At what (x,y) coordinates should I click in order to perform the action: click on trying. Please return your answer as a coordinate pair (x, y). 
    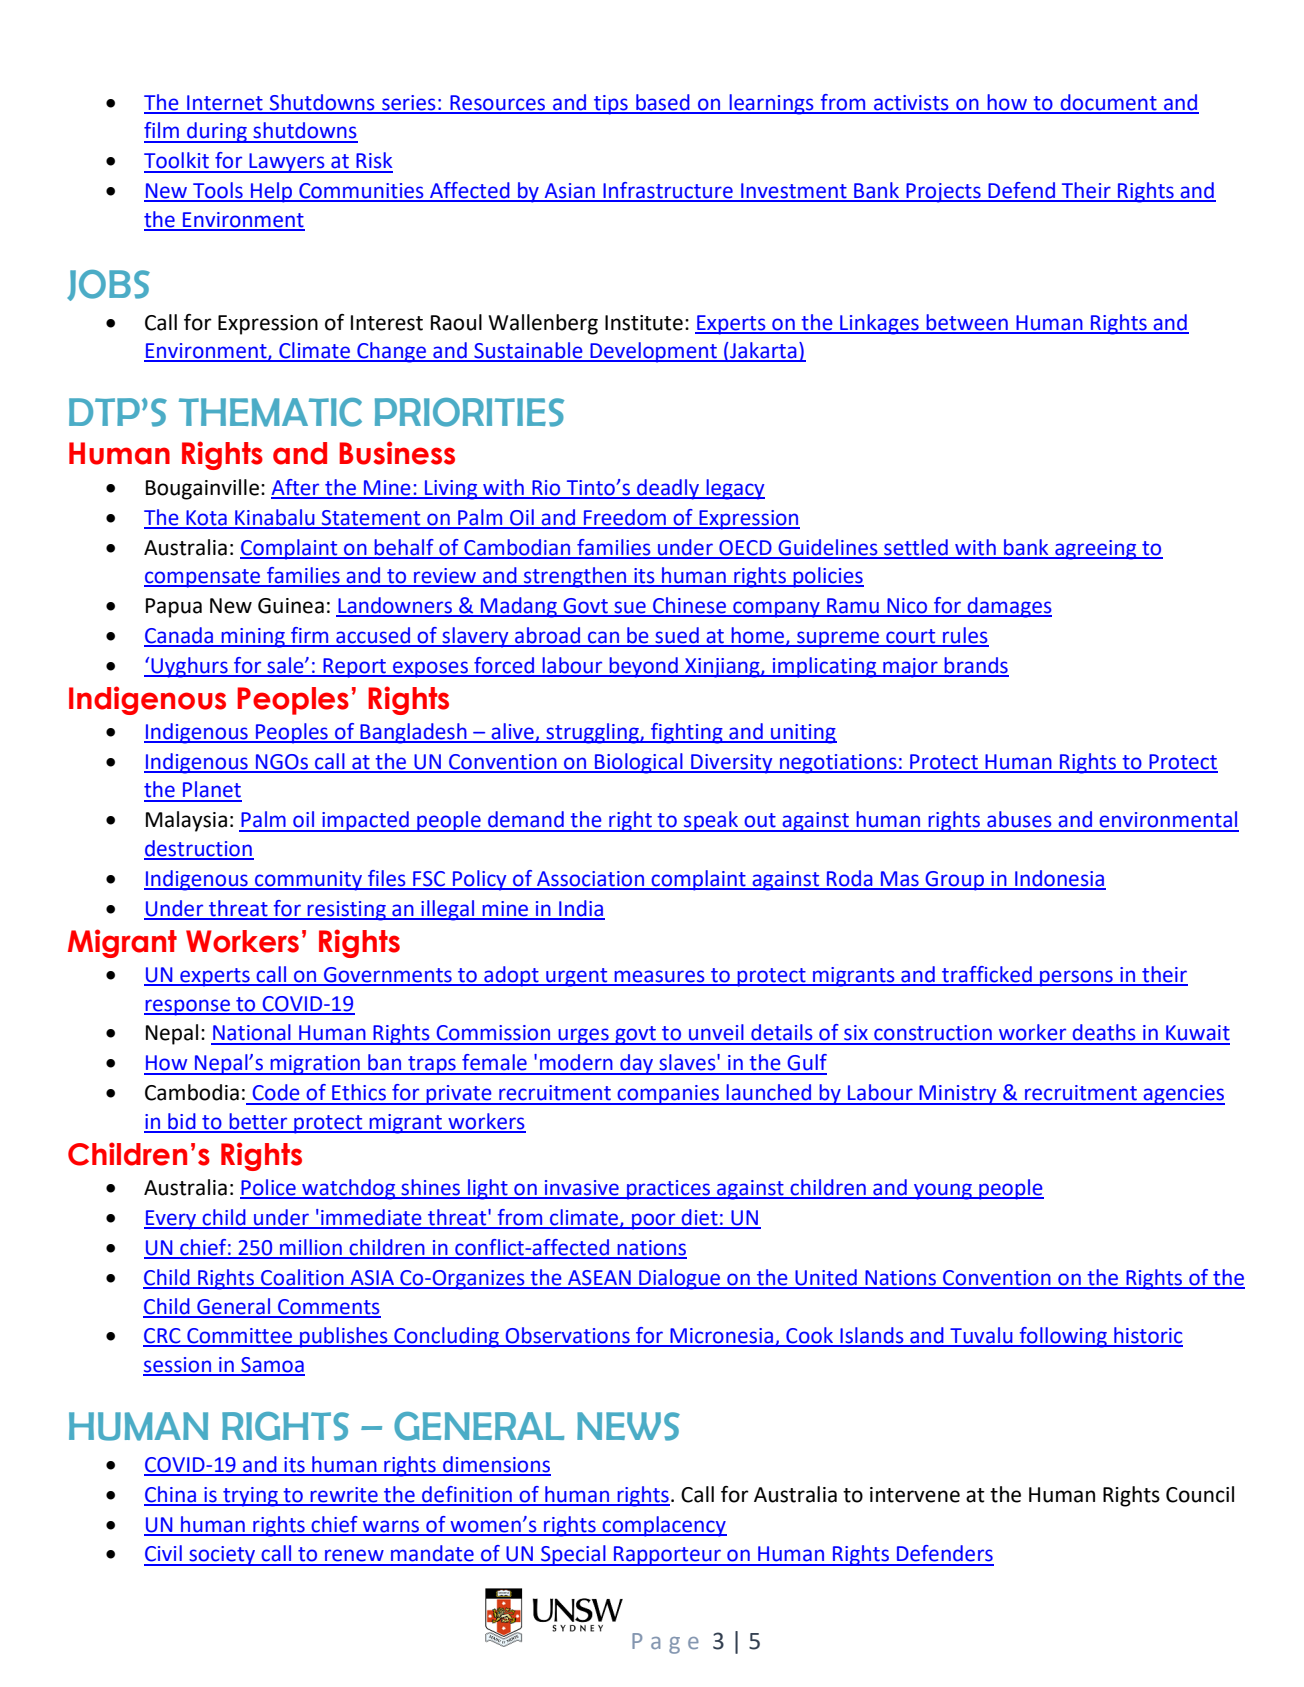
    Looking at the image, I should click on (250, 1497).
